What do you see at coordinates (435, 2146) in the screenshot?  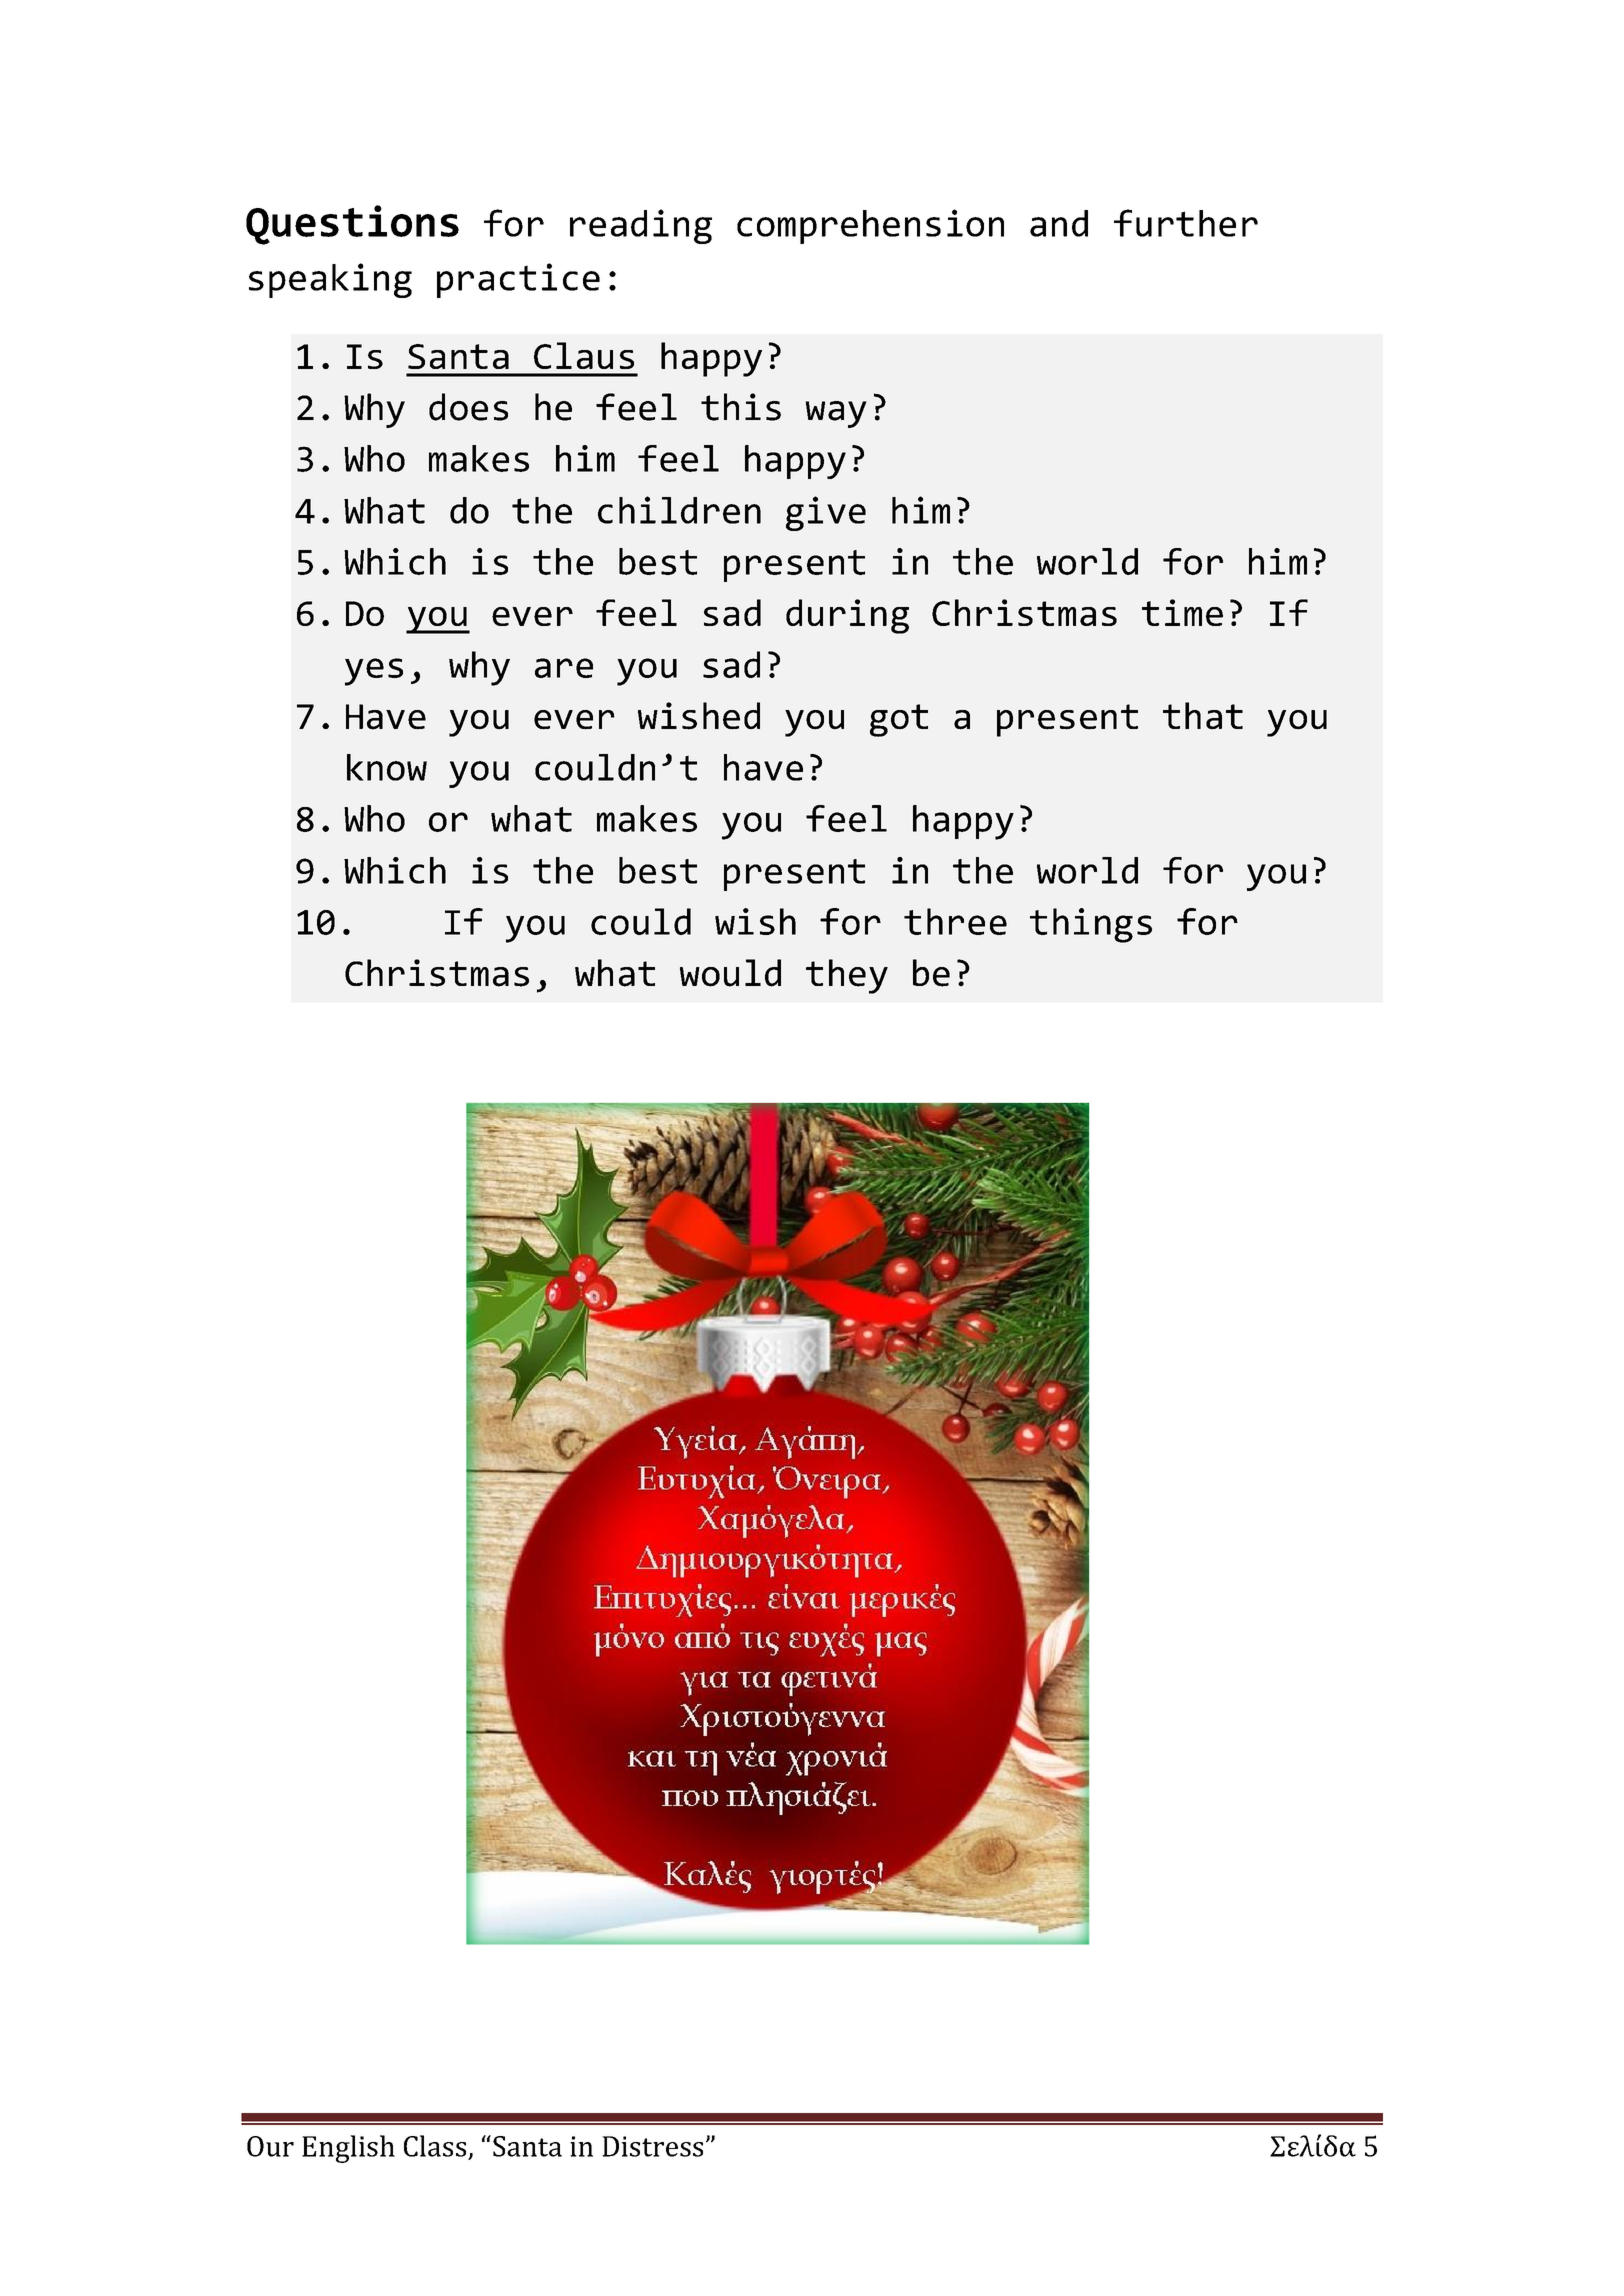 I see `Class` at bounding box center [435, 2146].
